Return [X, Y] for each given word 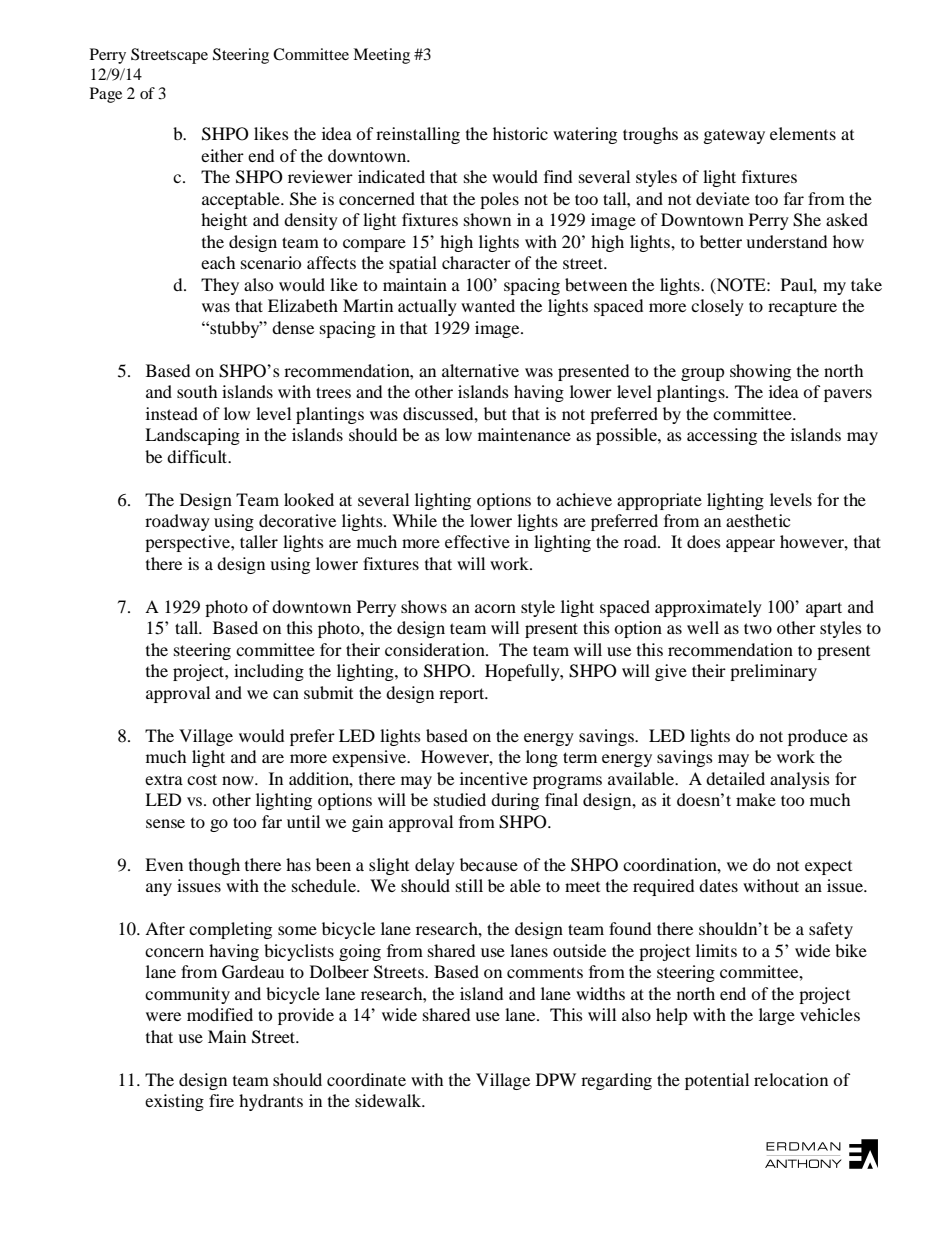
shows [424, 606]
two [758, 628]
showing [760, 372]
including [269, 672]
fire [221, 1100]
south [197, 391]
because [489, 864]
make [756, 799]
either [222, 155]
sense [165, 823]
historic [520, 133]
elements [803, 133]
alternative [480, 370]
